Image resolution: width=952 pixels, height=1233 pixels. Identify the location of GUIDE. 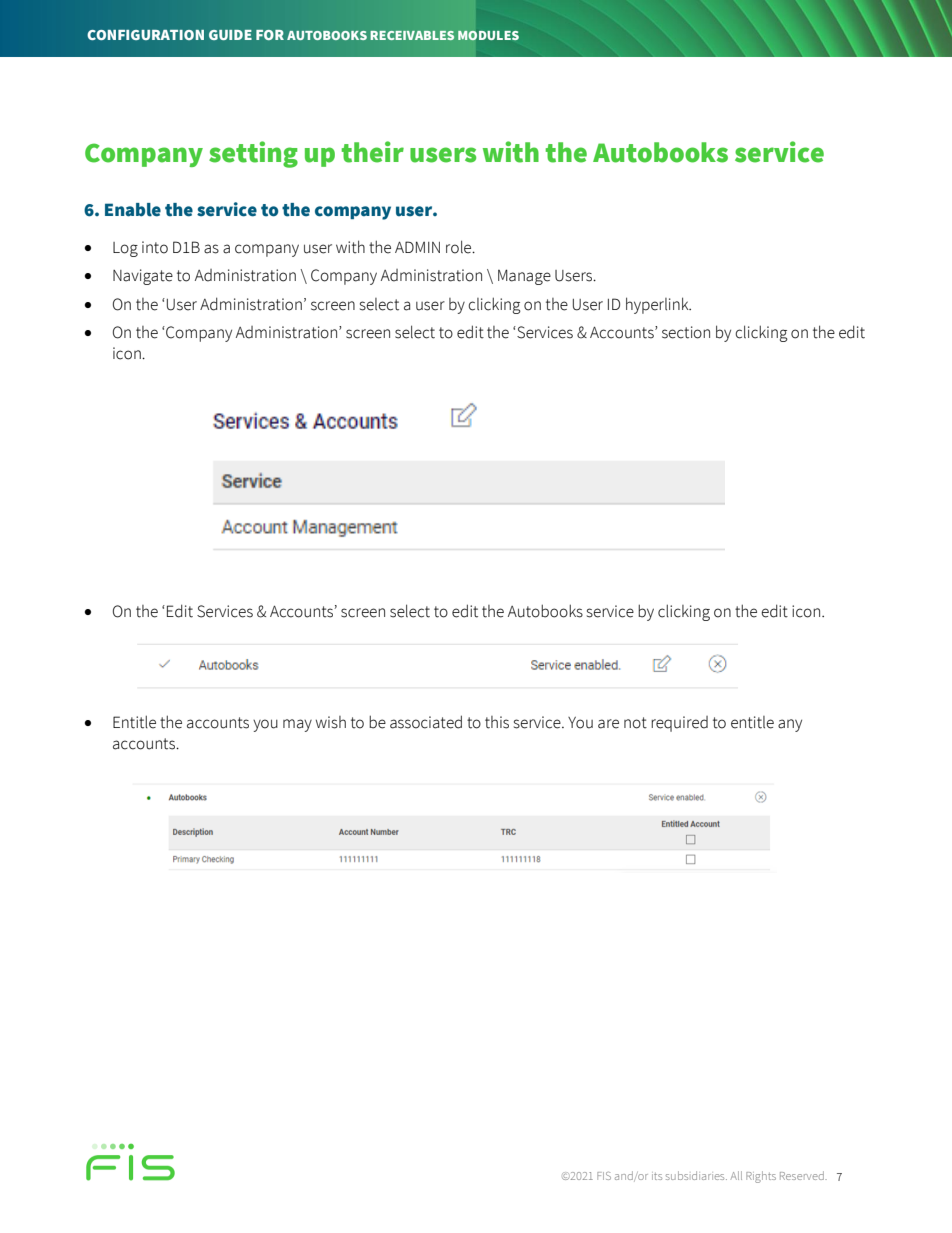
(230, 35).
